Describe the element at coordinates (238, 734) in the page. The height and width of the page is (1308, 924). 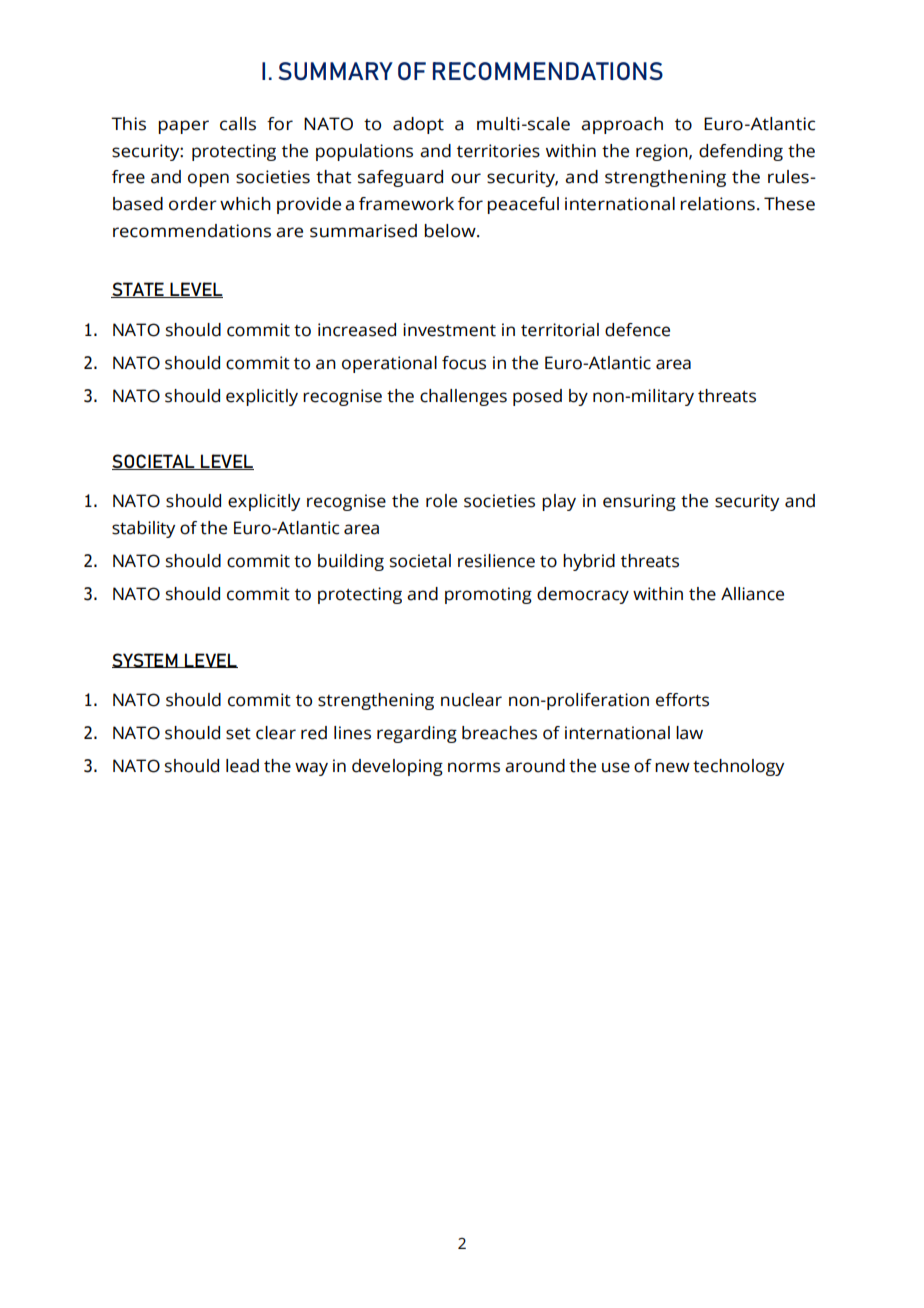
I see `set` at that location.
